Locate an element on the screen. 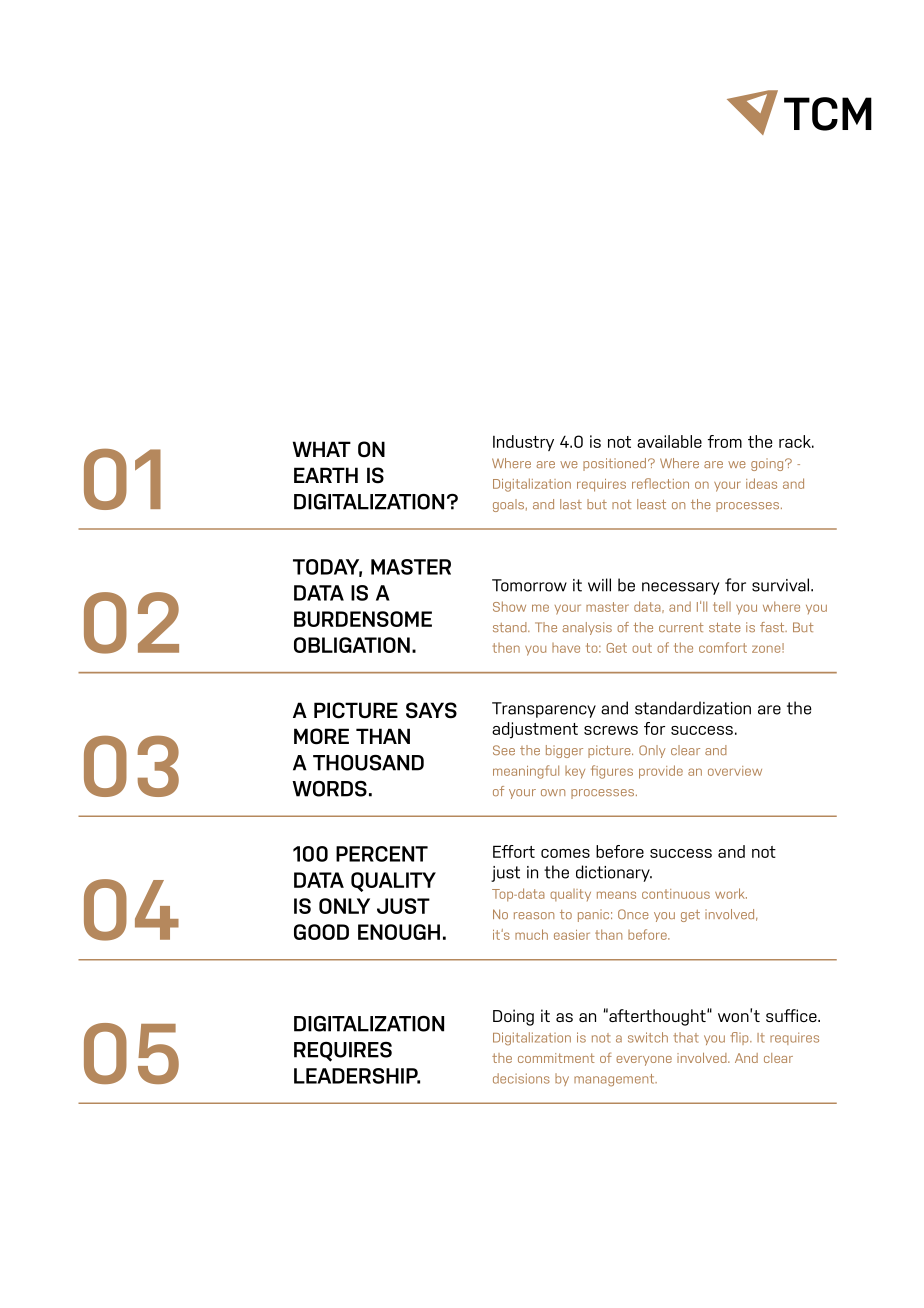  Industry is located at coordinates (523, 443).
